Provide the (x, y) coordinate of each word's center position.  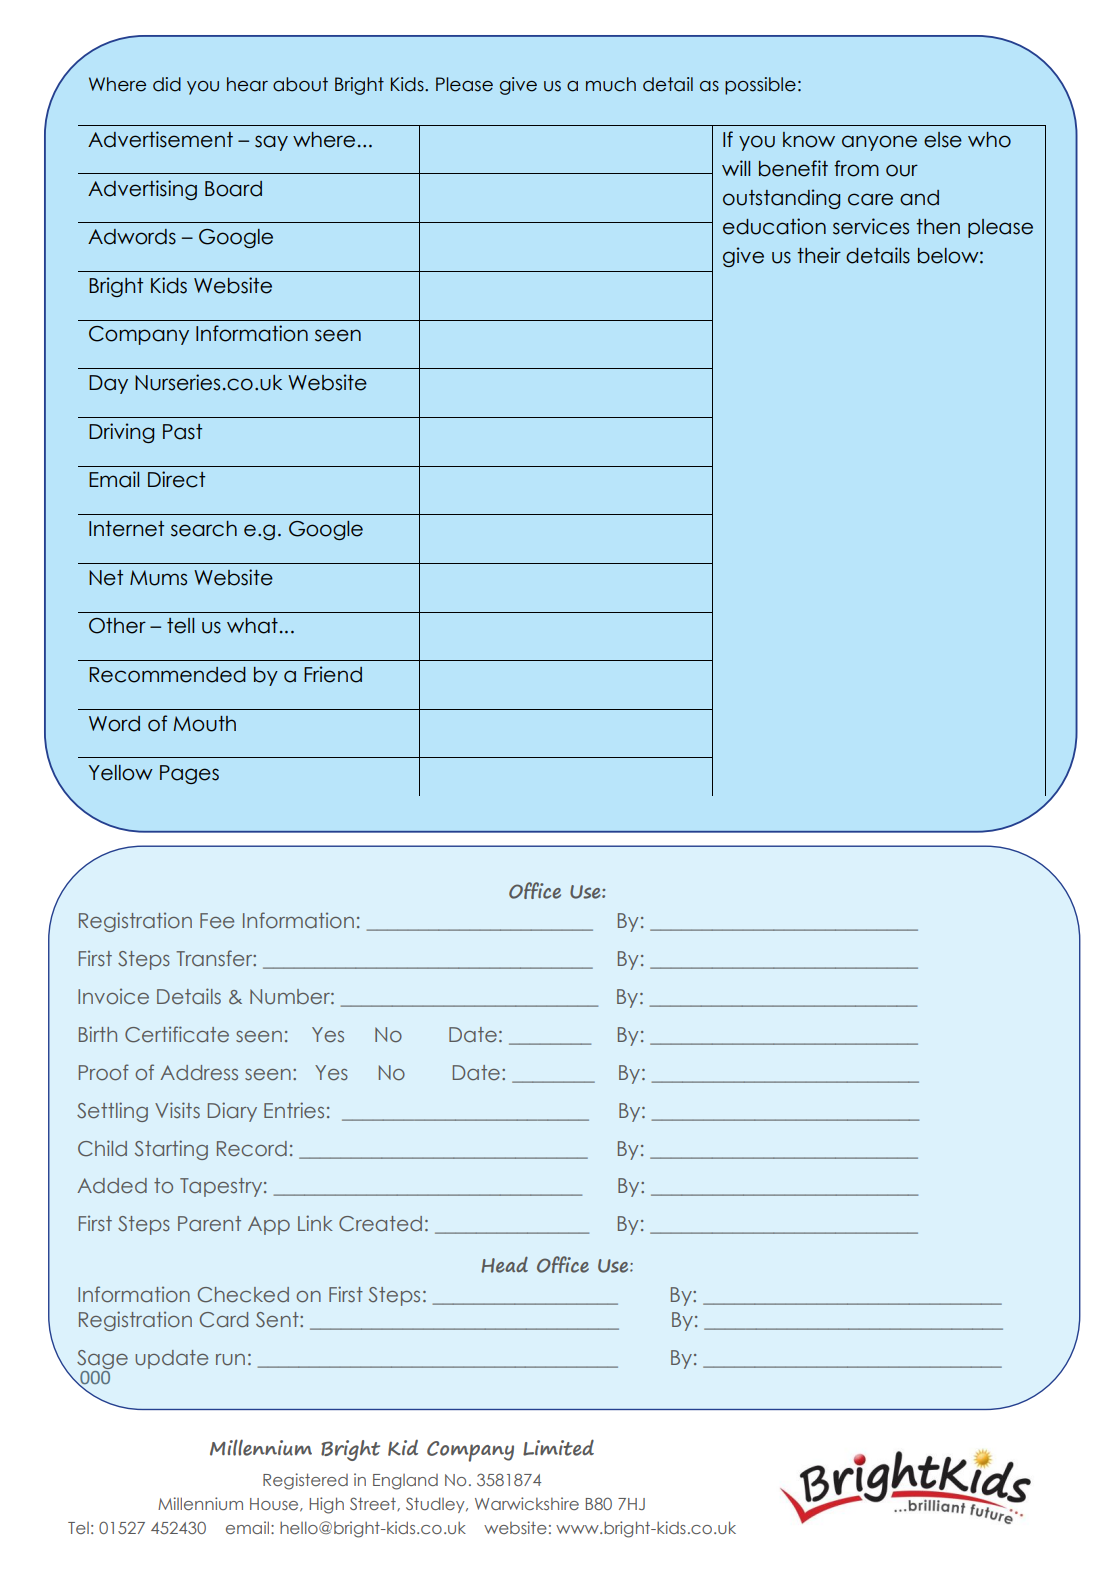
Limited (558, 1447)
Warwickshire (527, 1503)
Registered (305, 1481)
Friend (333, 674)
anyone (879, 143)
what (252, 626)
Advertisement (160, 139)
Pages (189, 774)
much (611, 84)
